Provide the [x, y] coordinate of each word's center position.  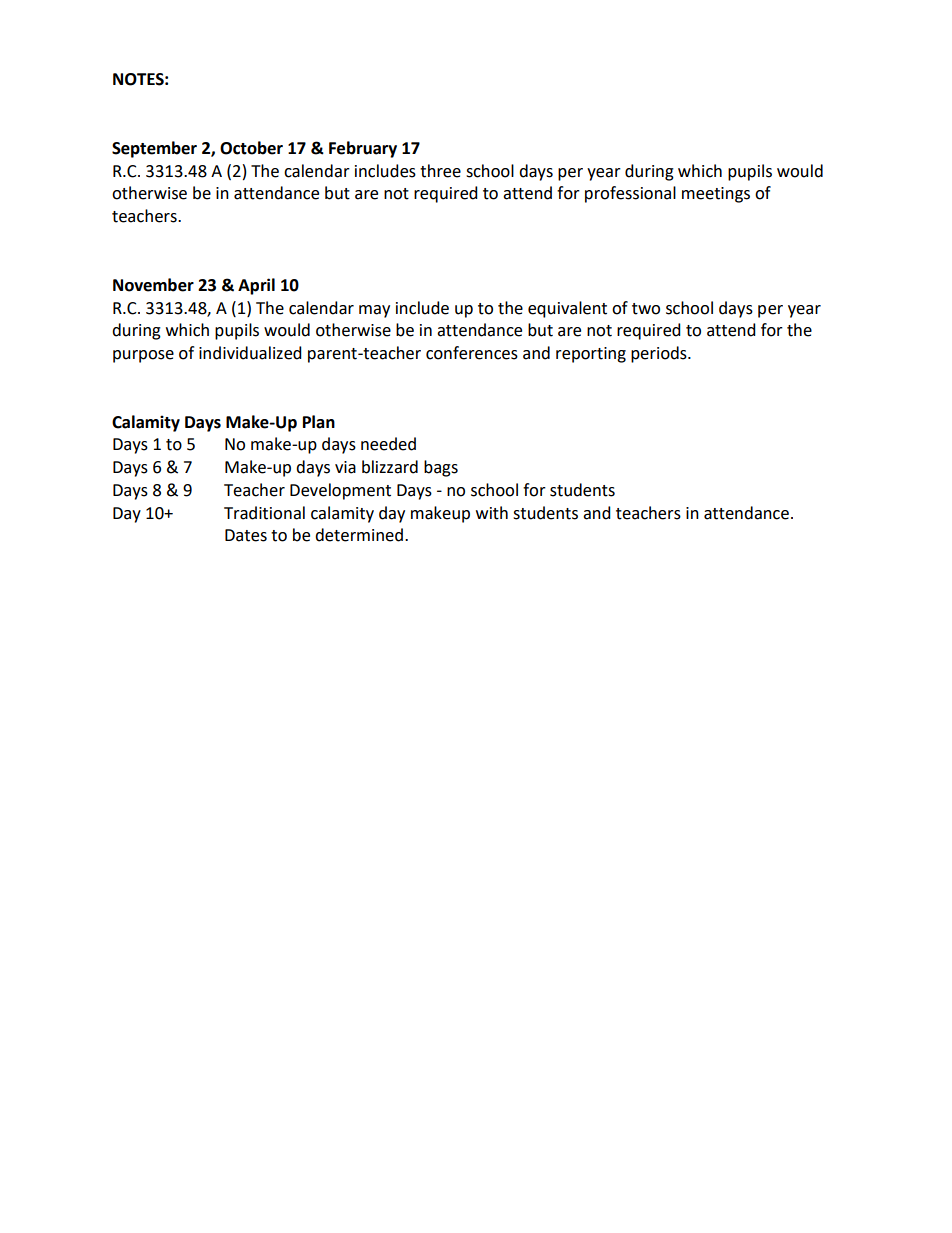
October [251, 148]
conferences [472, 353]
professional [630, 194]
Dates [246, 535]
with [492, 513]
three [440, 171]
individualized [250, 353]
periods [660, 354]
